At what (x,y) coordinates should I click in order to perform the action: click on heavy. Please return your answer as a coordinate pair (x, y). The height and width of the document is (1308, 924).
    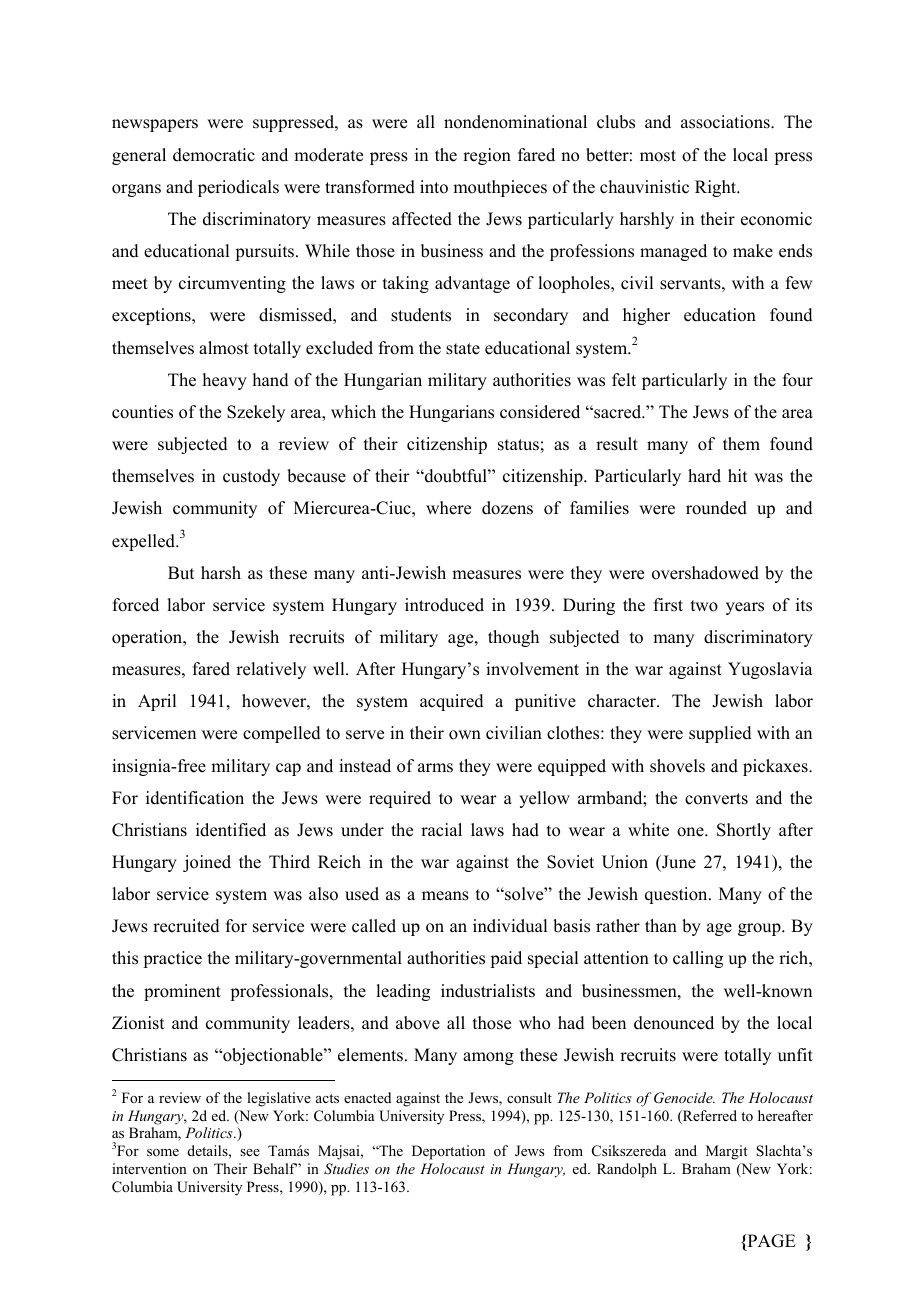
    Looking at the image, I should click on (225, 381).
